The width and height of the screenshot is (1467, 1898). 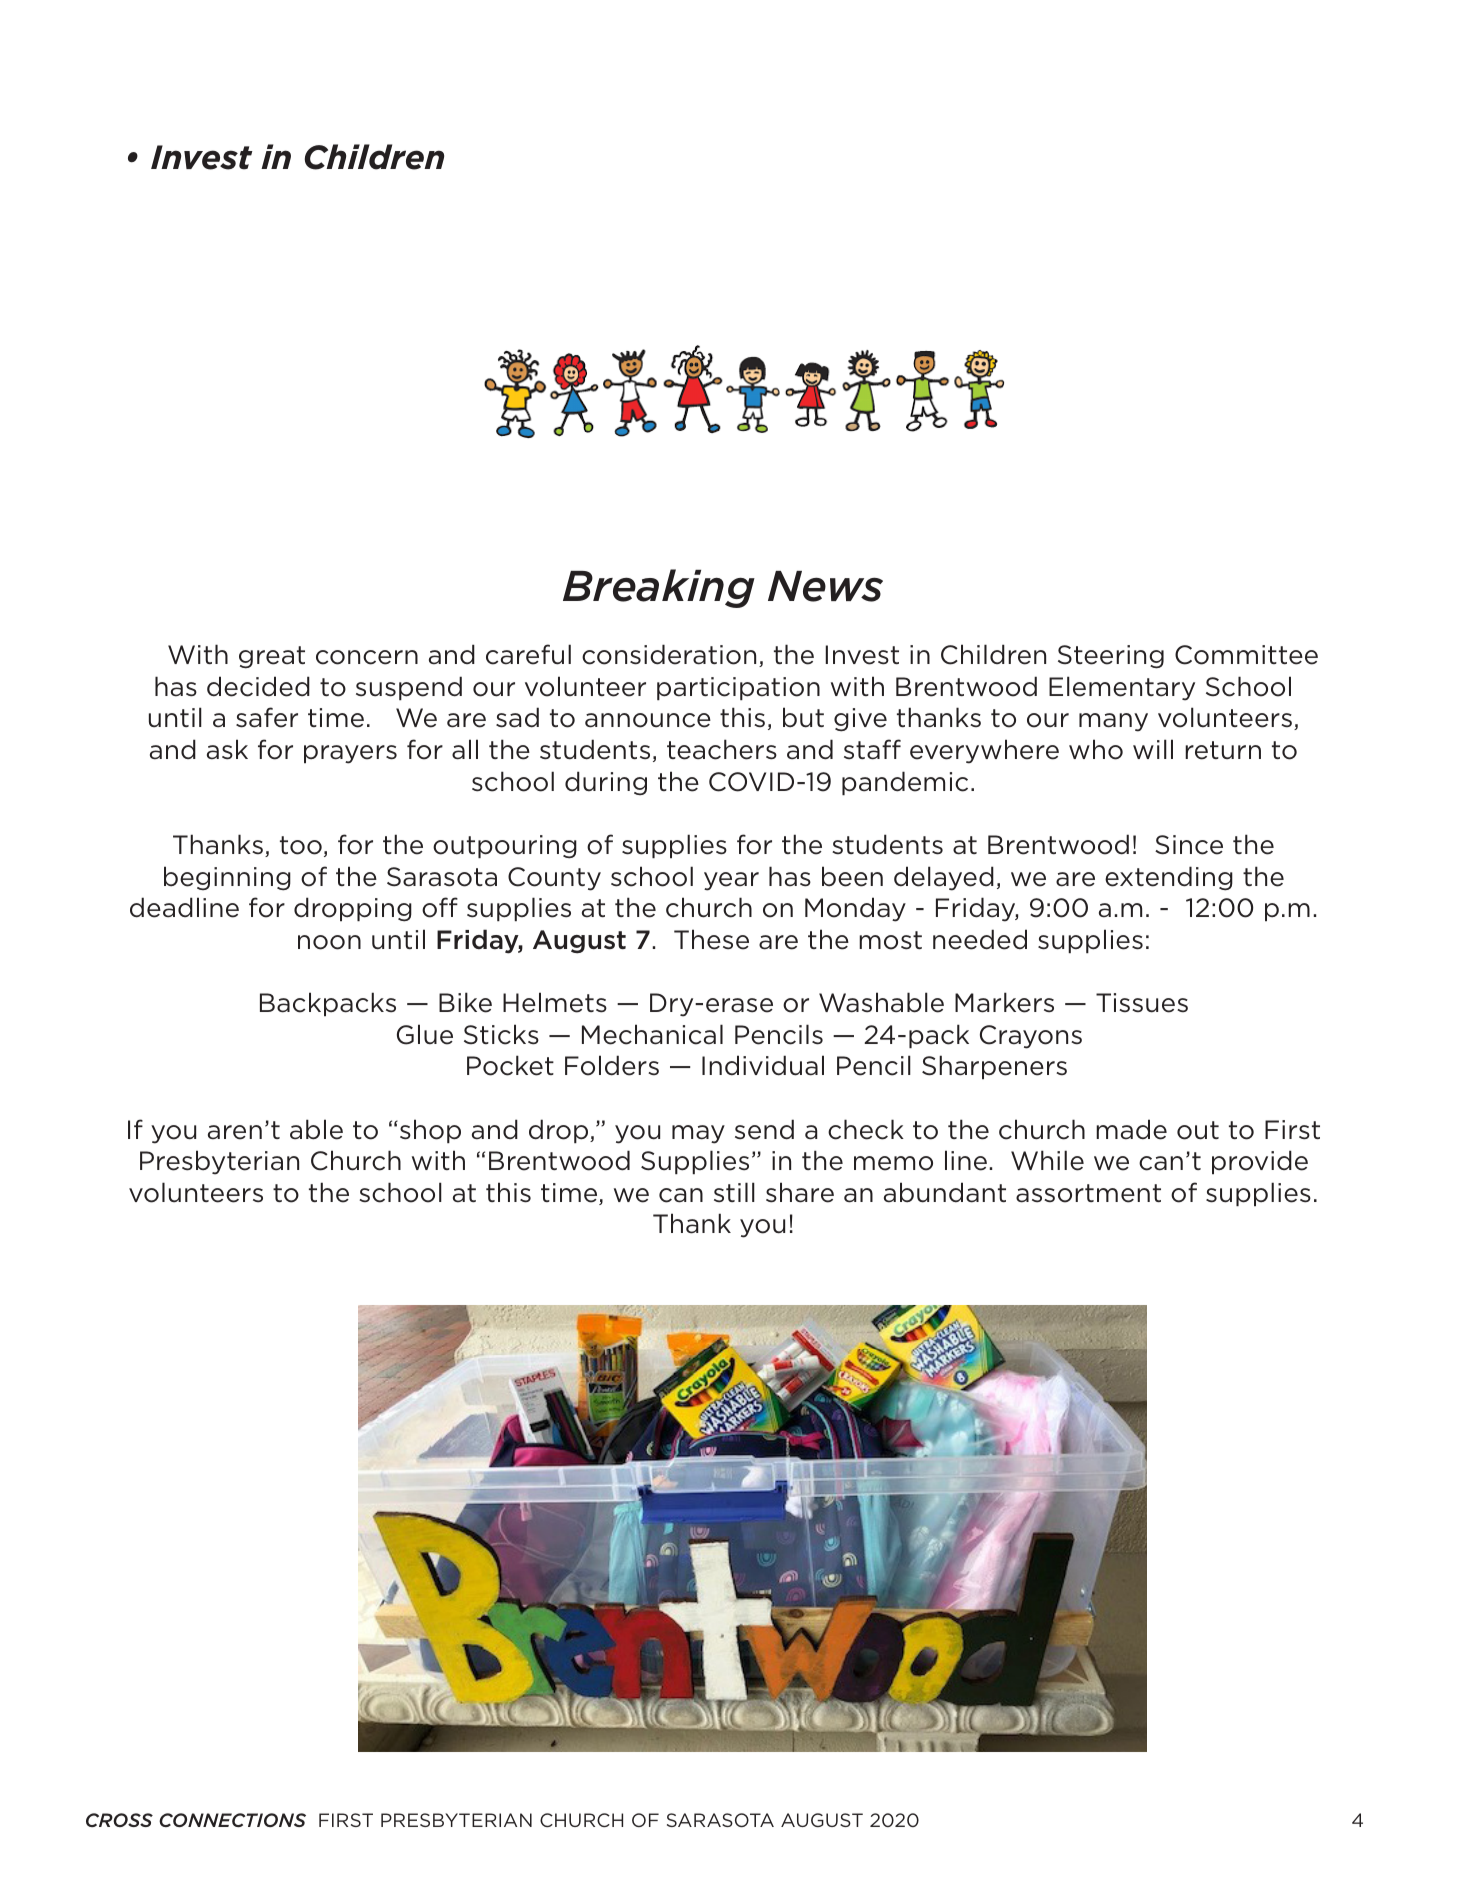 I want to click on shop, so click(x=429, y=1131).
